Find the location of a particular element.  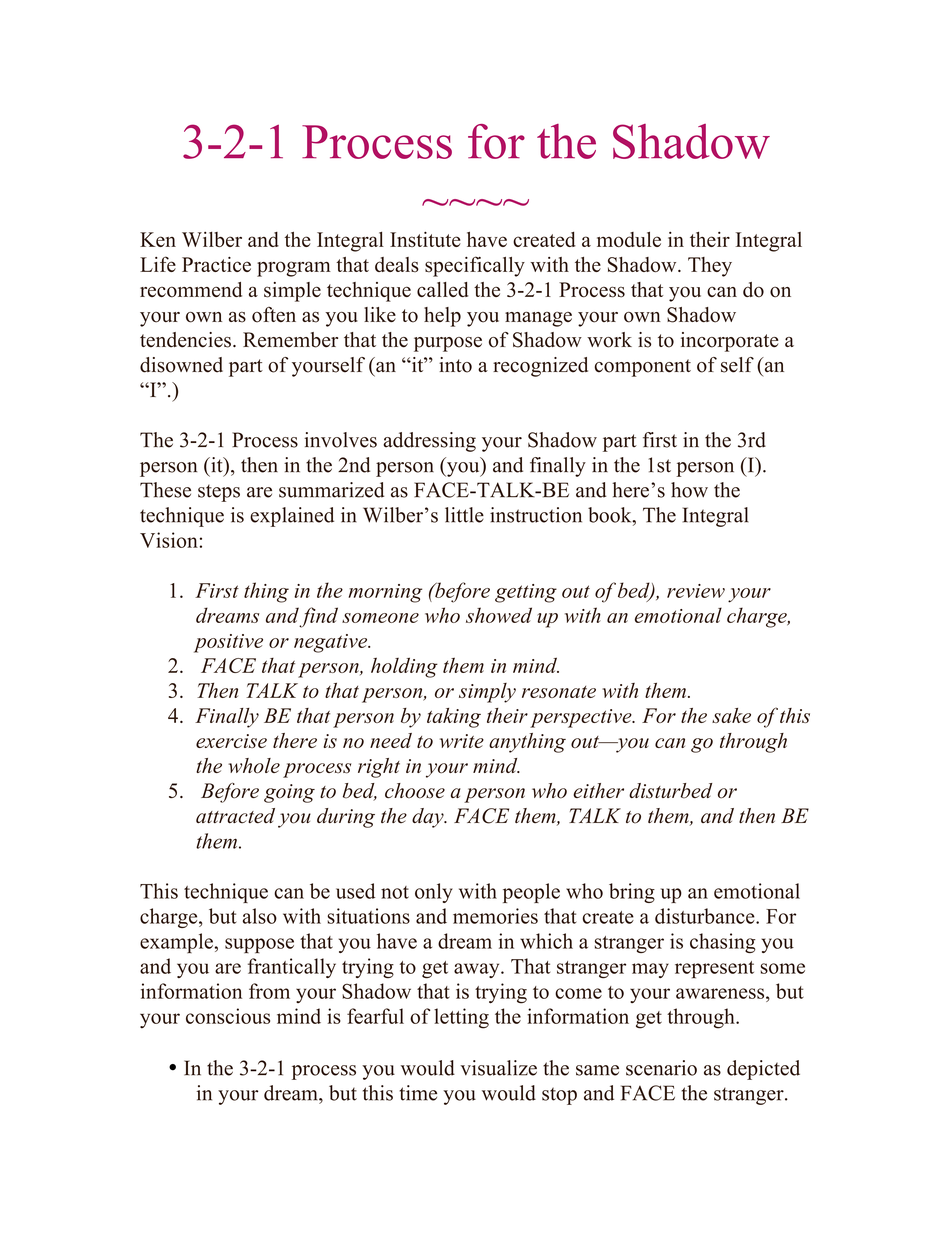

specifically is located at coordinates (475, 266).
